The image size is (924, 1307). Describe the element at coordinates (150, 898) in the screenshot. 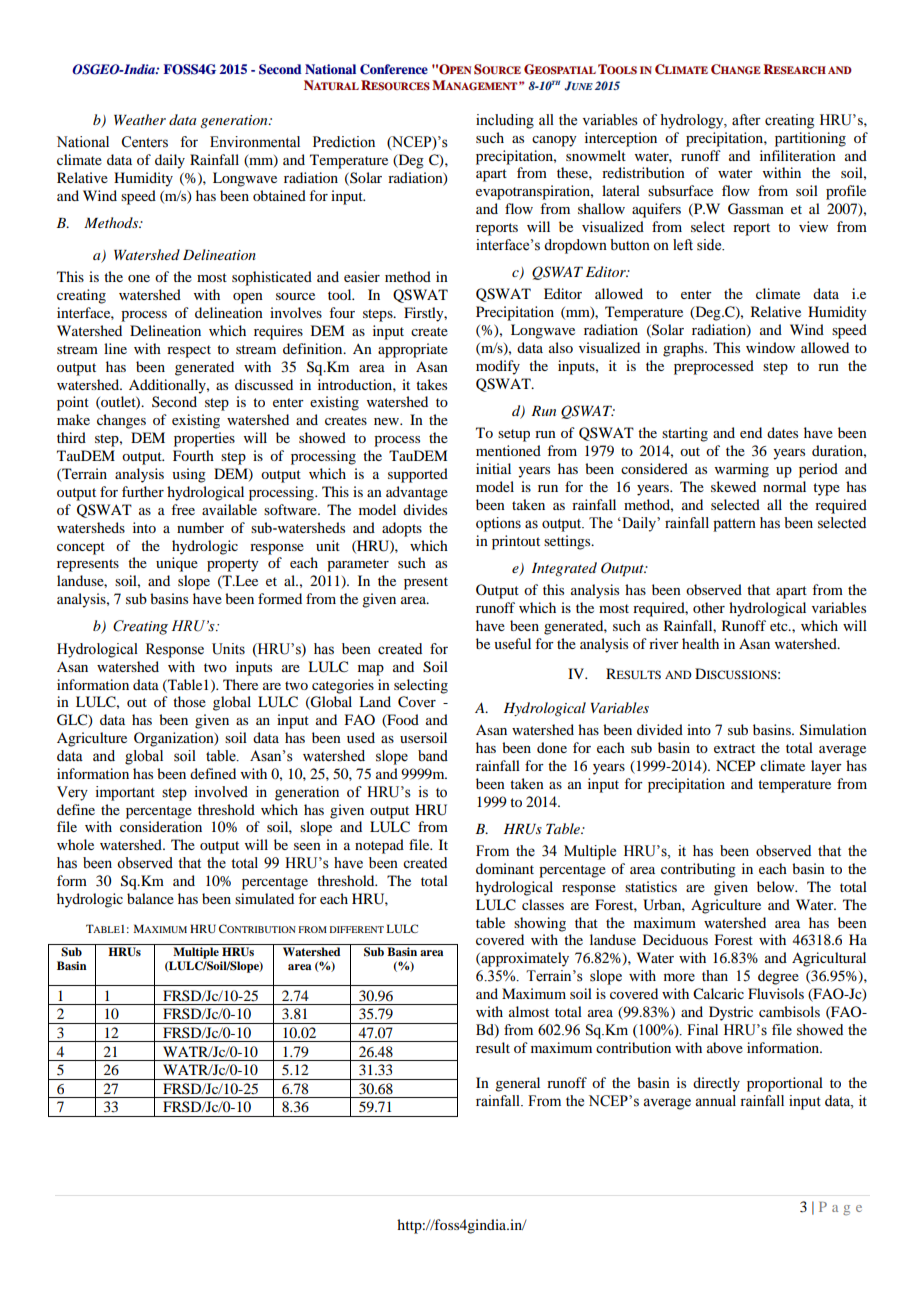

I see `balance` at that location.
